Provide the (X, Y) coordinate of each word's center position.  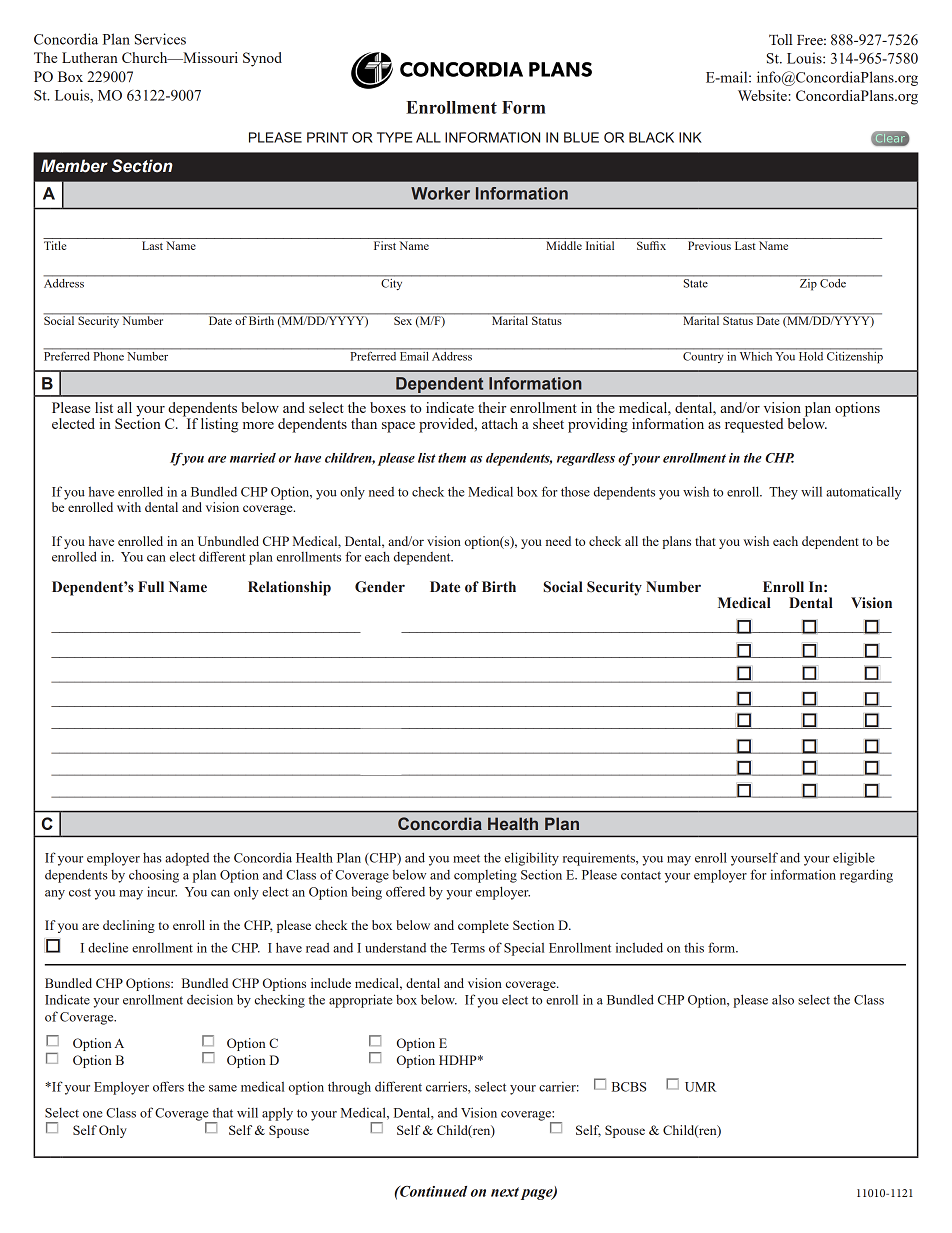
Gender (380, 587)
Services (160, 39)
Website (763, 95)
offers (168, 1086)
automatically (863, 493)
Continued (432, 1191)
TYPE (394, 137)
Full (151, 586)
